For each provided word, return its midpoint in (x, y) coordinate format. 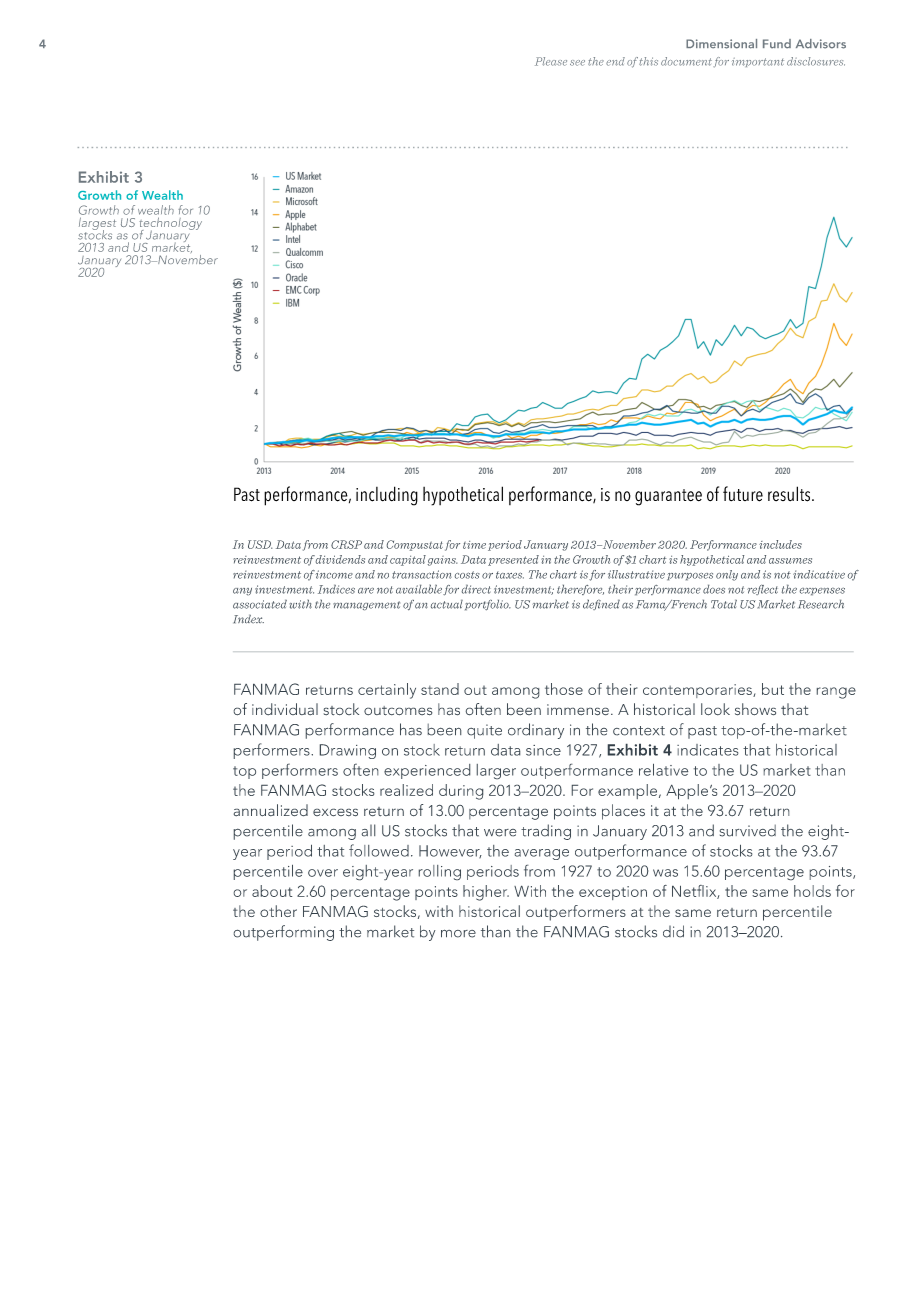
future (743, 494)
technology (170, 224)
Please (551, 61)
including (387, 496)
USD (260, 544)
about (272, 891)
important (758, 62)
